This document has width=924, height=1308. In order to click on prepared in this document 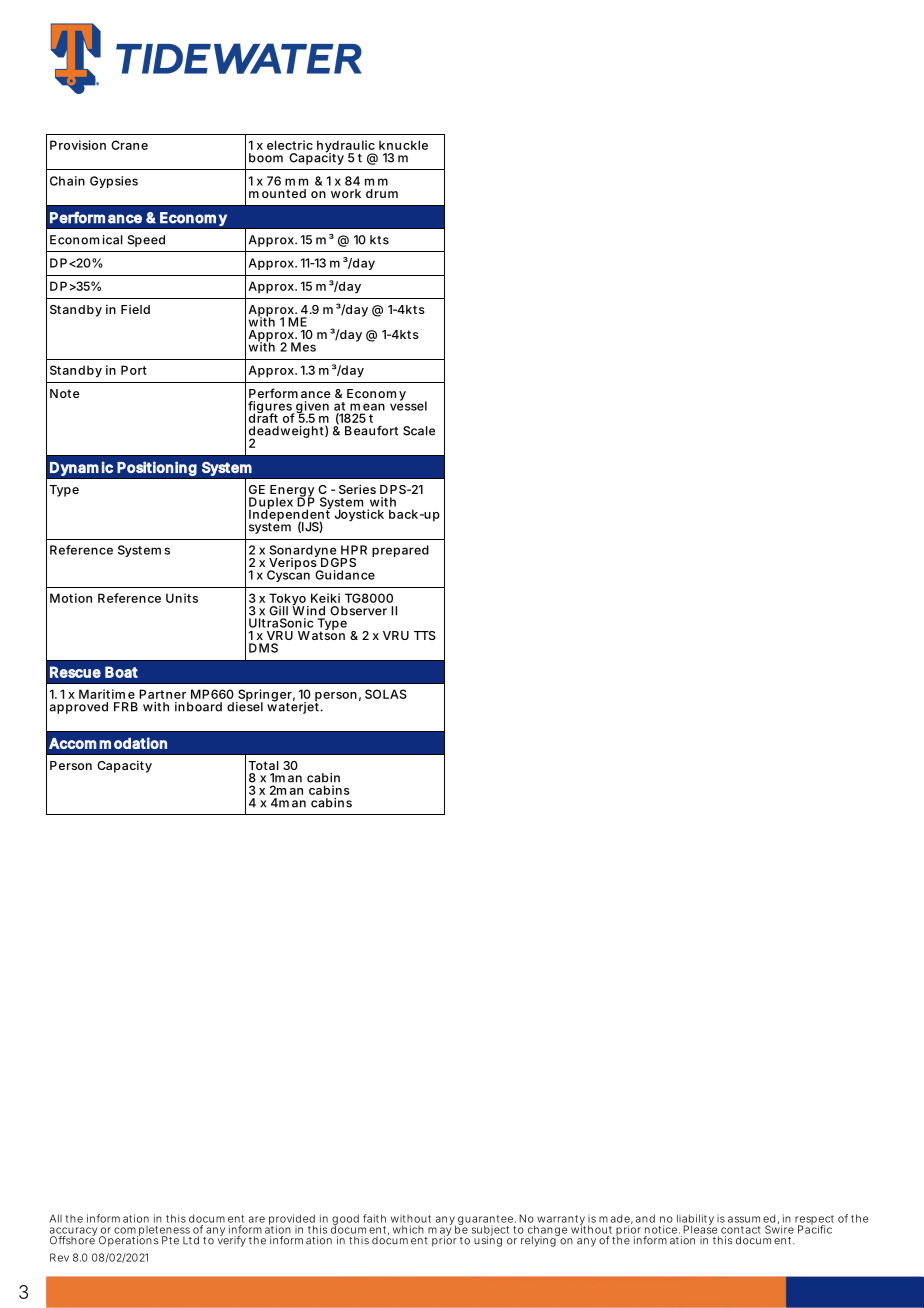, I will do `click(400, 551)`.
